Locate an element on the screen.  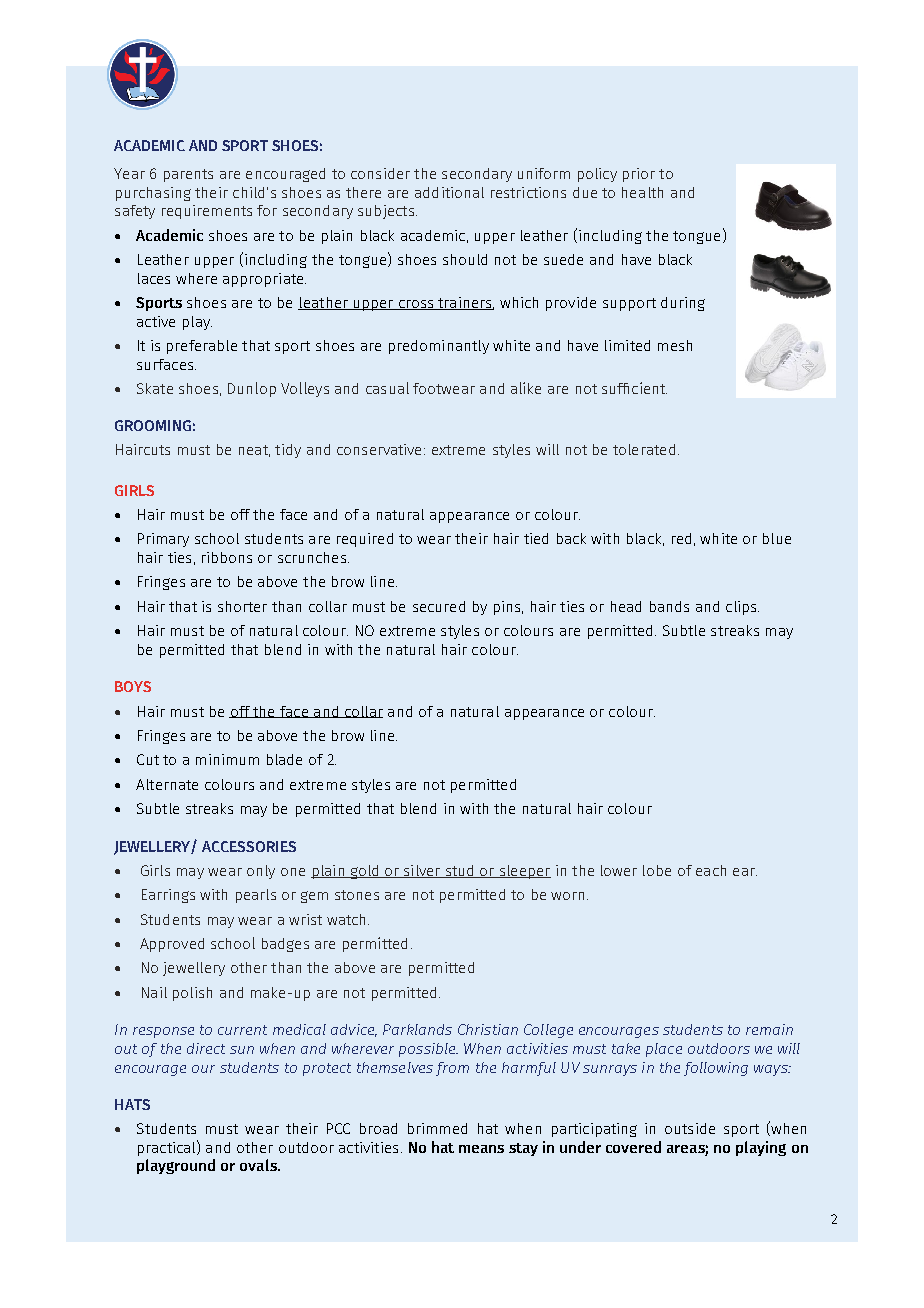
health is located at coordinates (642, 192).
